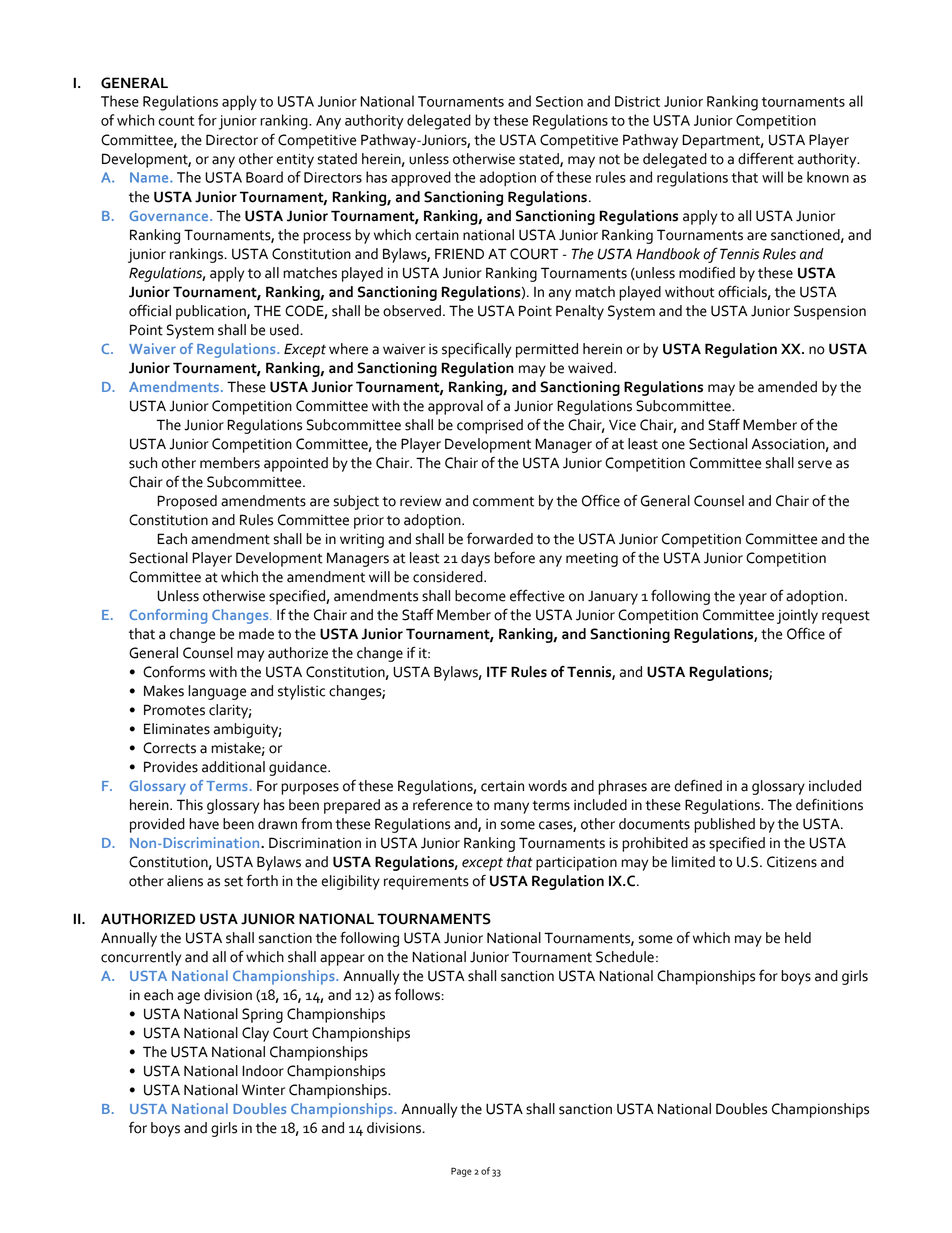 The image size is (952, 1233). What do you see at coordinates (176, 121) in the document?
I see `count` at bounding box center [176, 121].
